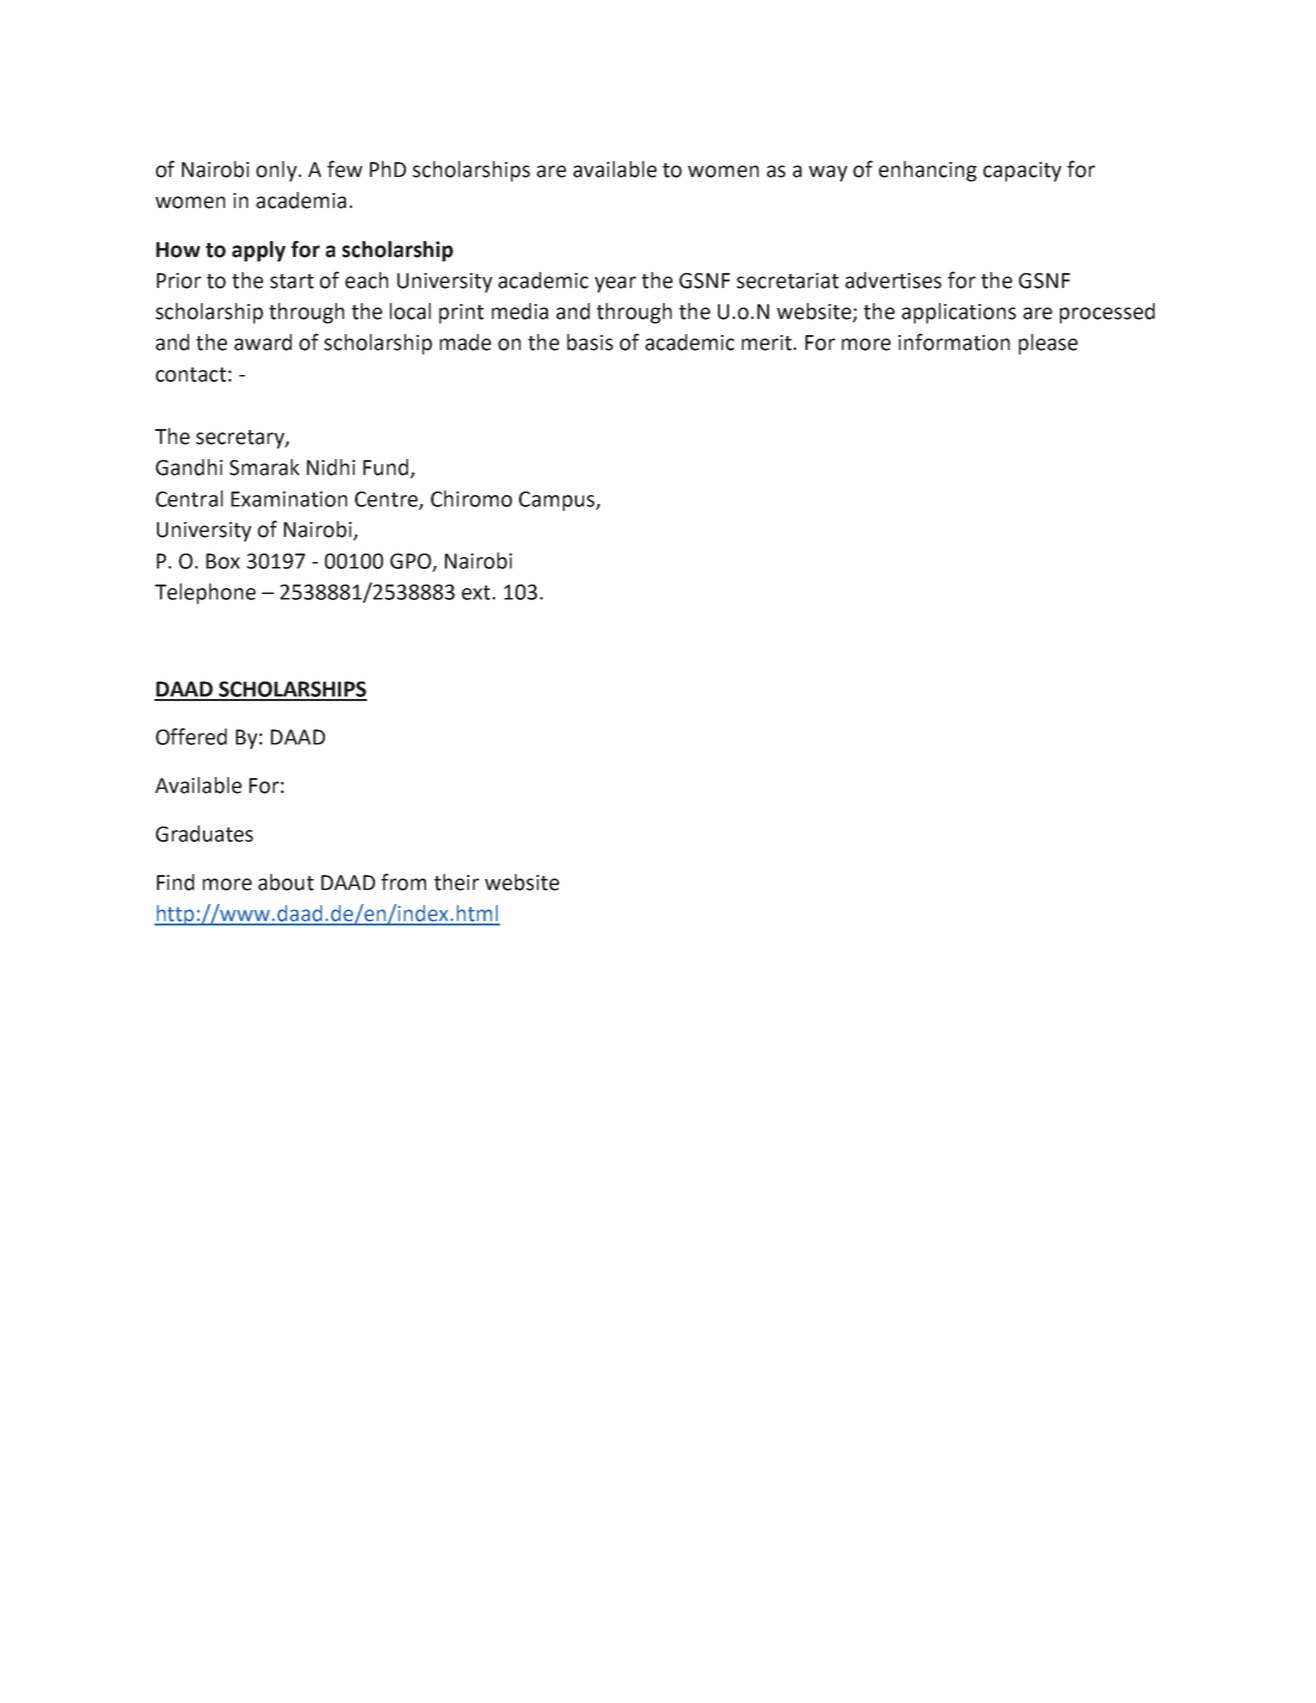 The image size is (1316, 1703). Describe the element at coordinates (289, 499) in the page. I see `Examination` at that location.
